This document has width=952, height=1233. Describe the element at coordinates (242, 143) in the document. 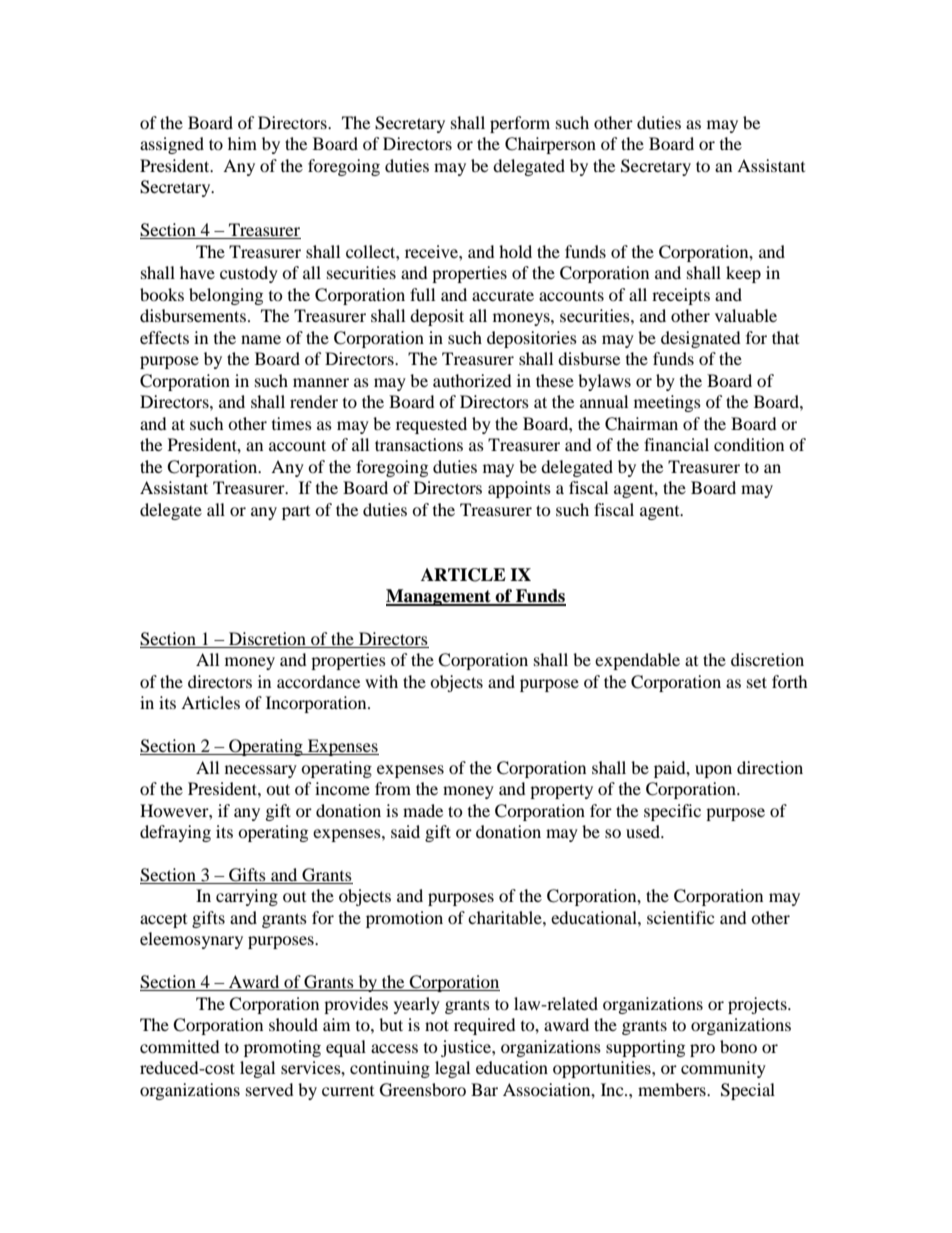

I see `him` at that location.
